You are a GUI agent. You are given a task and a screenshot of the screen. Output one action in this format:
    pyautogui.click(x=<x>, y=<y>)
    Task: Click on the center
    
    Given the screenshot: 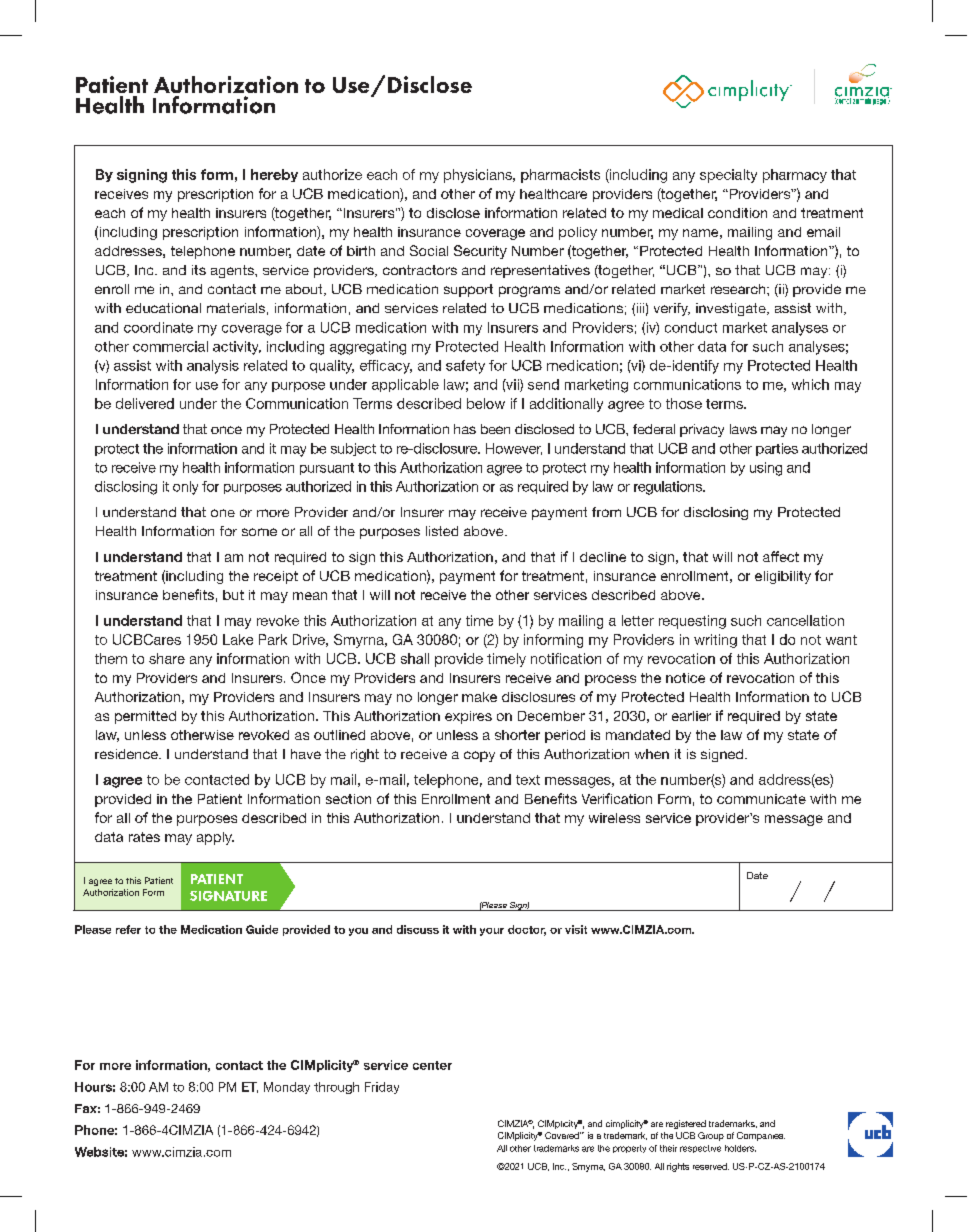 What is the action you would take?
    pyautogui.click(x=432, y=1065)
